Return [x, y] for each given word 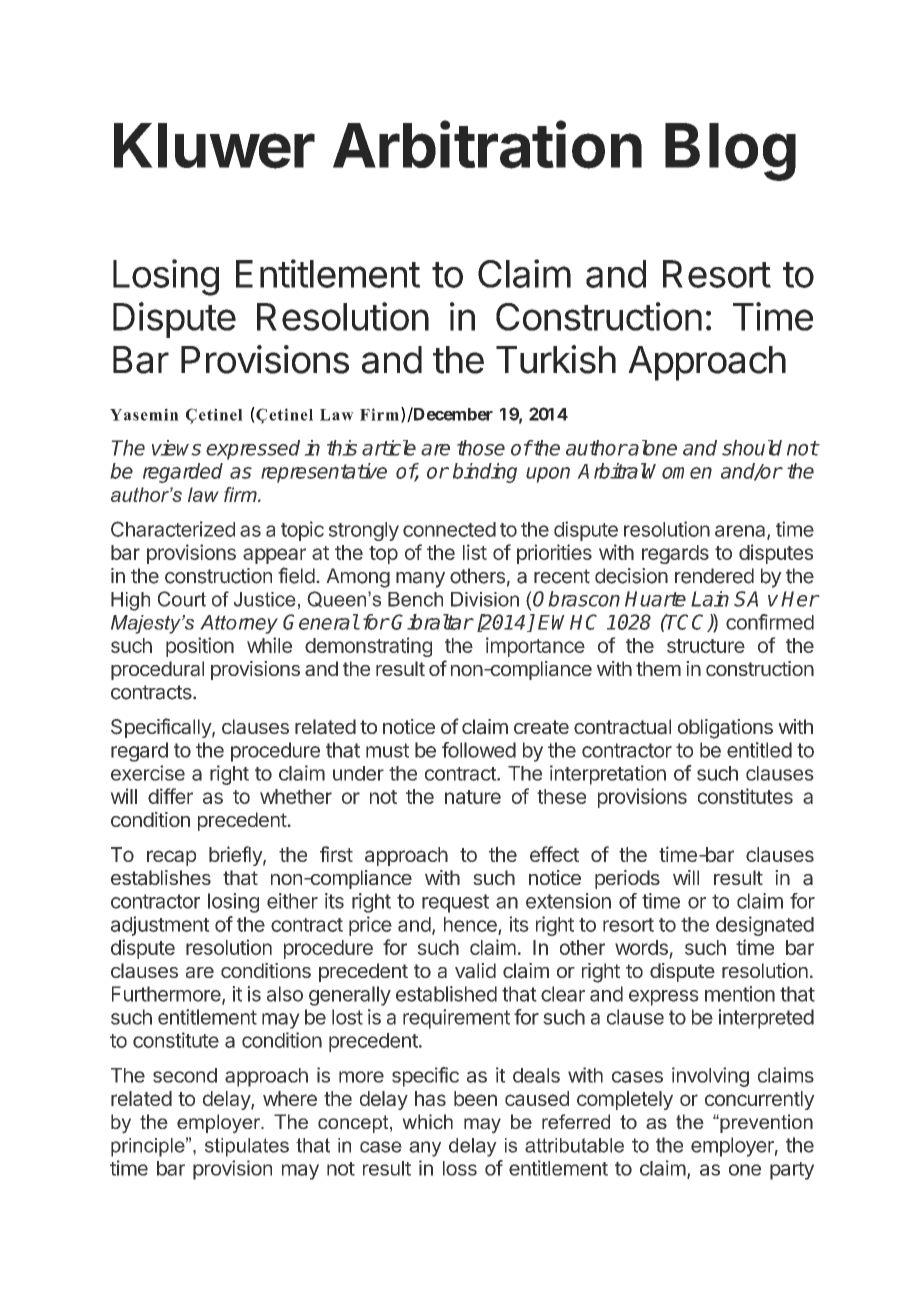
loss [460, 1168]
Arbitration [487, 145]
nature [473, 797]
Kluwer [214, 146]
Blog [730, 152]
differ [170, 796]
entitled [759, 750]
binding [485, 473]
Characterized [173, 529]
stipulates [247, 1147]
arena [741, 532]
